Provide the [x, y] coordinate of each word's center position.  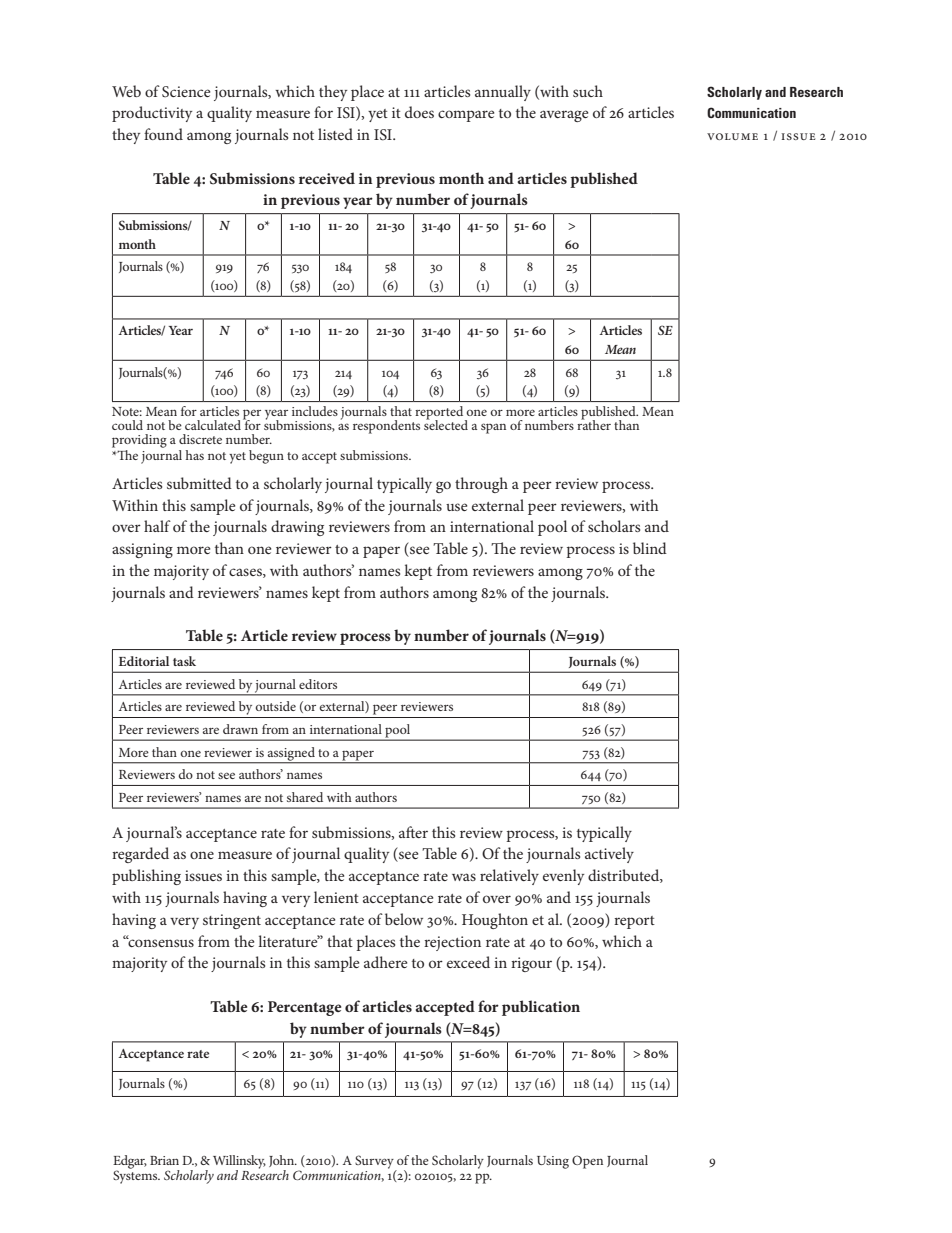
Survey [375, 1163]
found [163, 134]
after [413, 832]
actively [609, 855]
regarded [140, 855]
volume [732, 136]
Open [587, 1162]
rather [594, 424]
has [195, 455]
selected [446, 424]
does [419, 112]
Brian [164, 1160]
